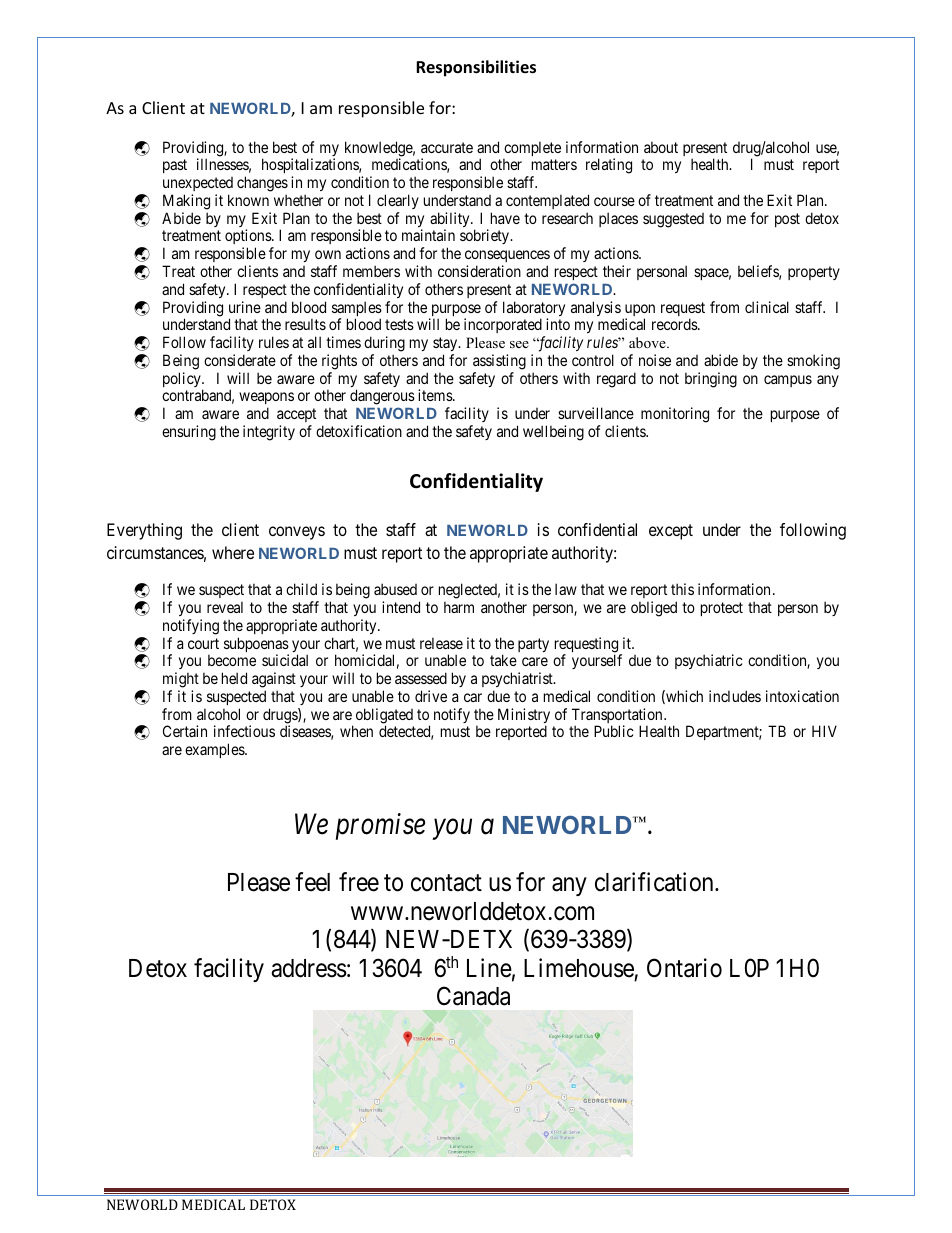 The width and height of the screenshot is (952, 1233). What do you see at coordinates (671, 532) in the screenshot?
I see `except` at bounding box center [671, 532].
